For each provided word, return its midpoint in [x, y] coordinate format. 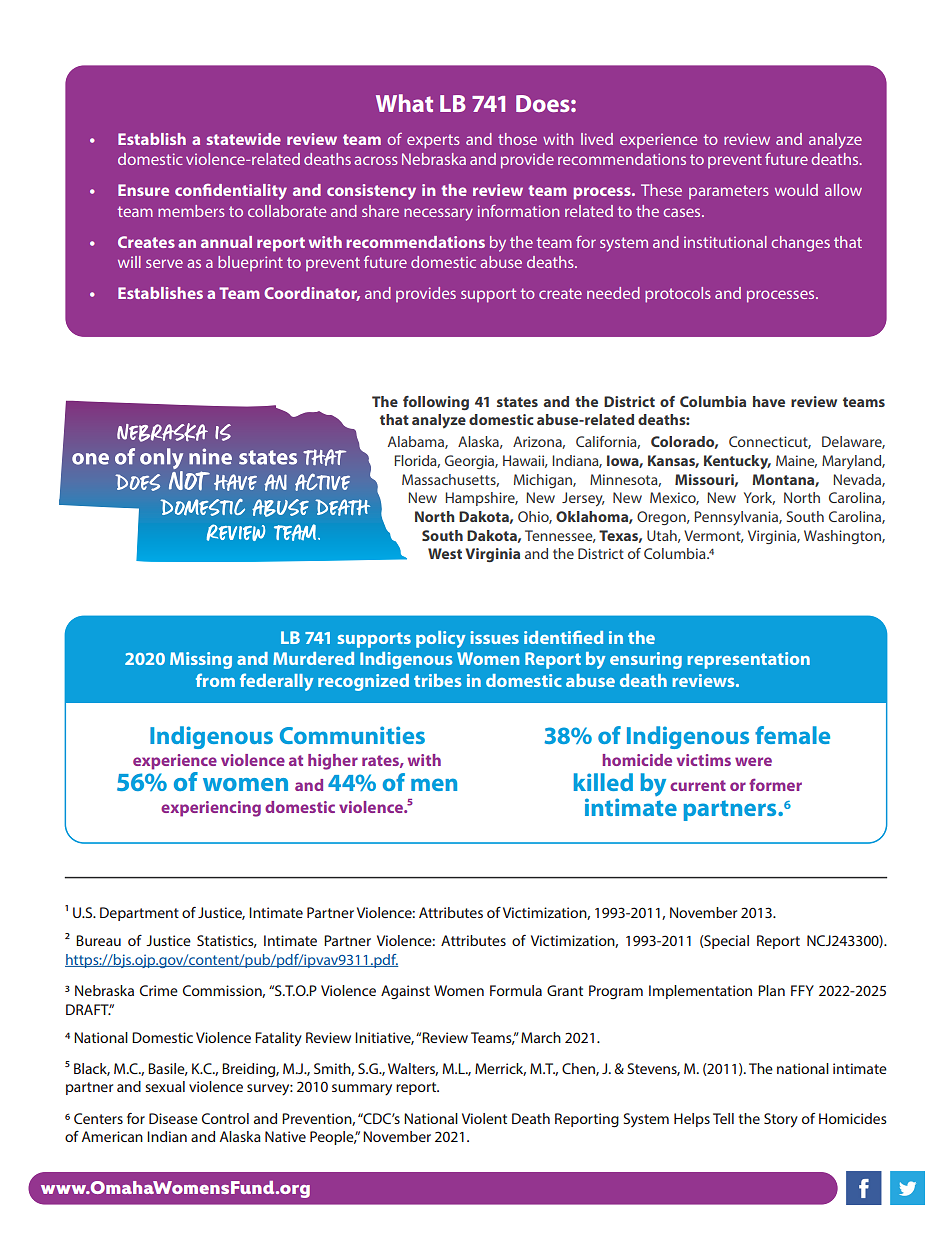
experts [433, 141]
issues [494, 637]
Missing [201, 660]
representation [748, 660]
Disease [173, 1118]
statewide [244, 139]
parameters [729, 192]
